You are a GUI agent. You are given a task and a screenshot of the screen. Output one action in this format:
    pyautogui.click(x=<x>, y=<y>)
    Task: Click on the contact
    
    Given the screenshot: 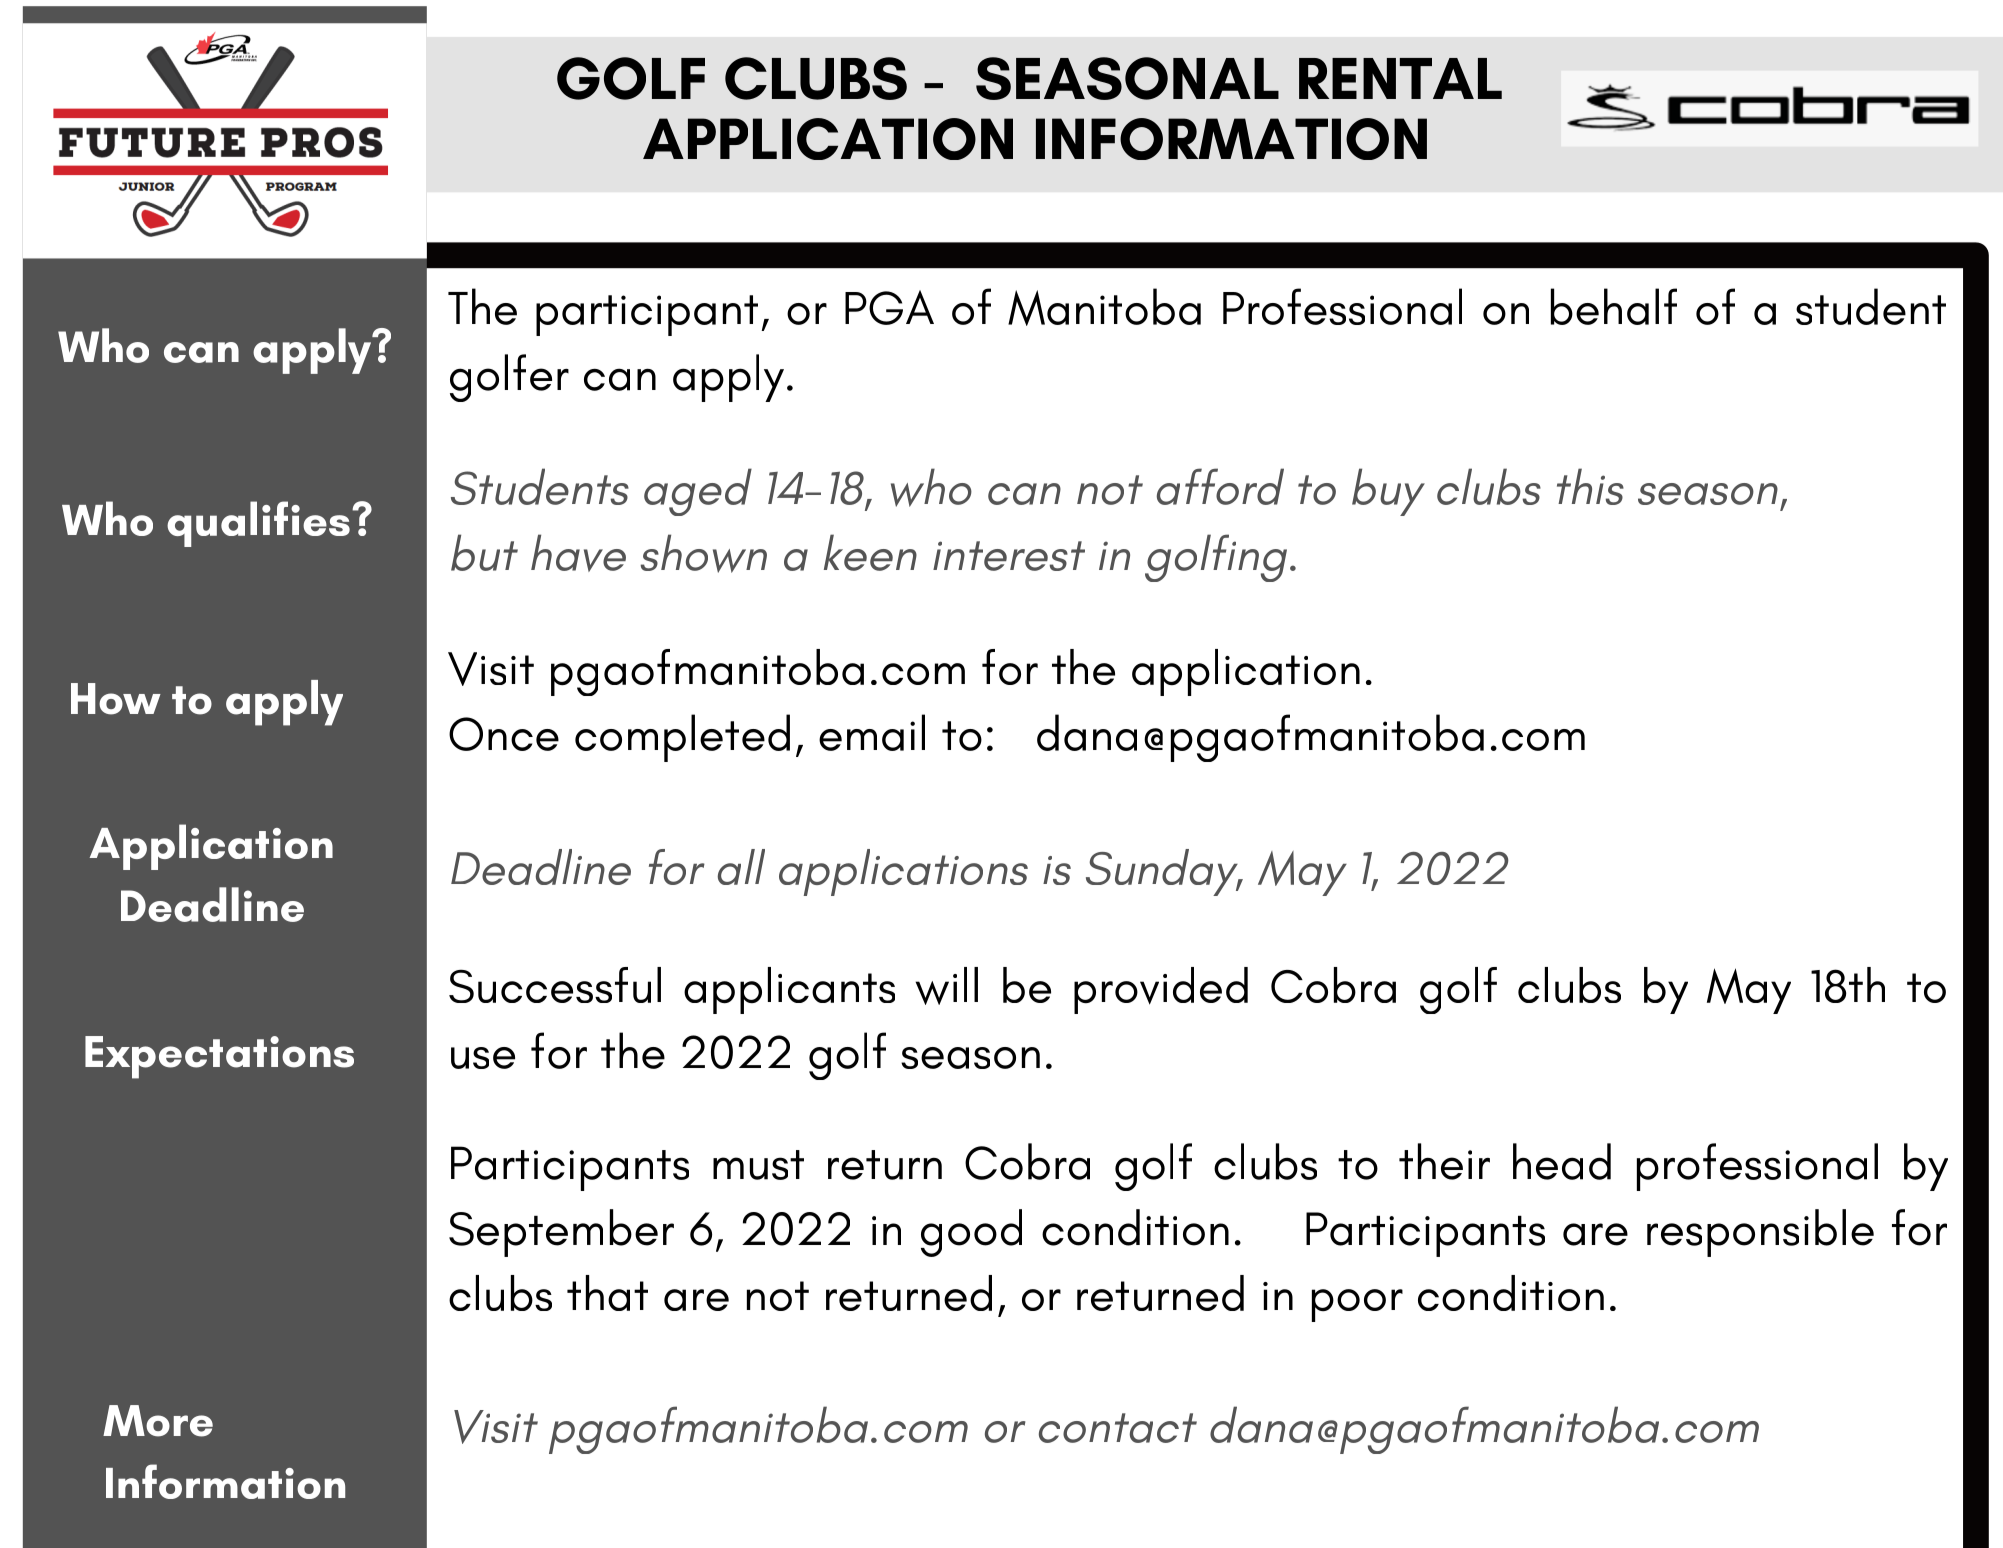 What is the action you would take?
    pyautogui.click(x=1118, y=1428)
